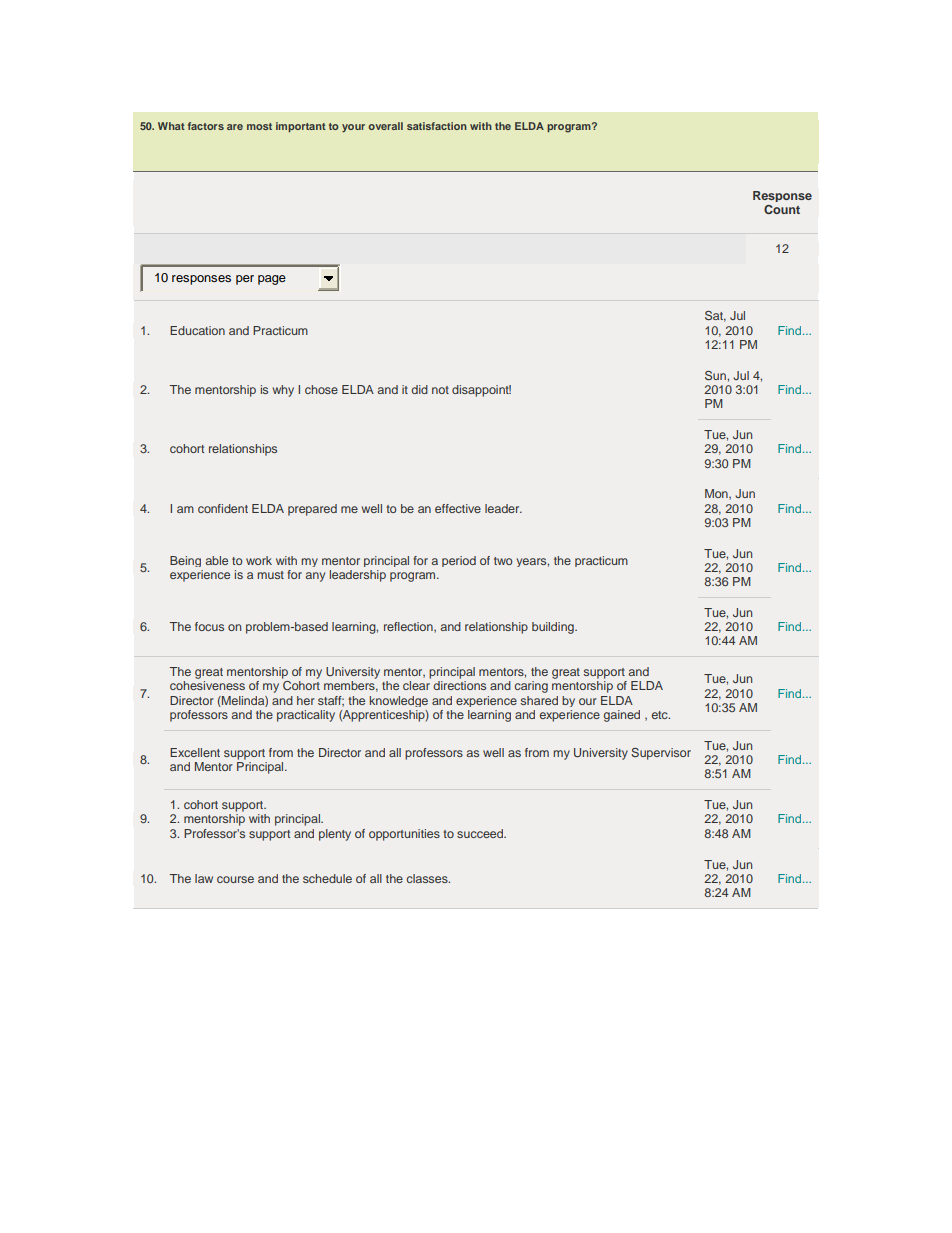  What do you see at coordinates (481, 833) in the screenshot?
I see `succeed` at bounding box center [481, 833].
